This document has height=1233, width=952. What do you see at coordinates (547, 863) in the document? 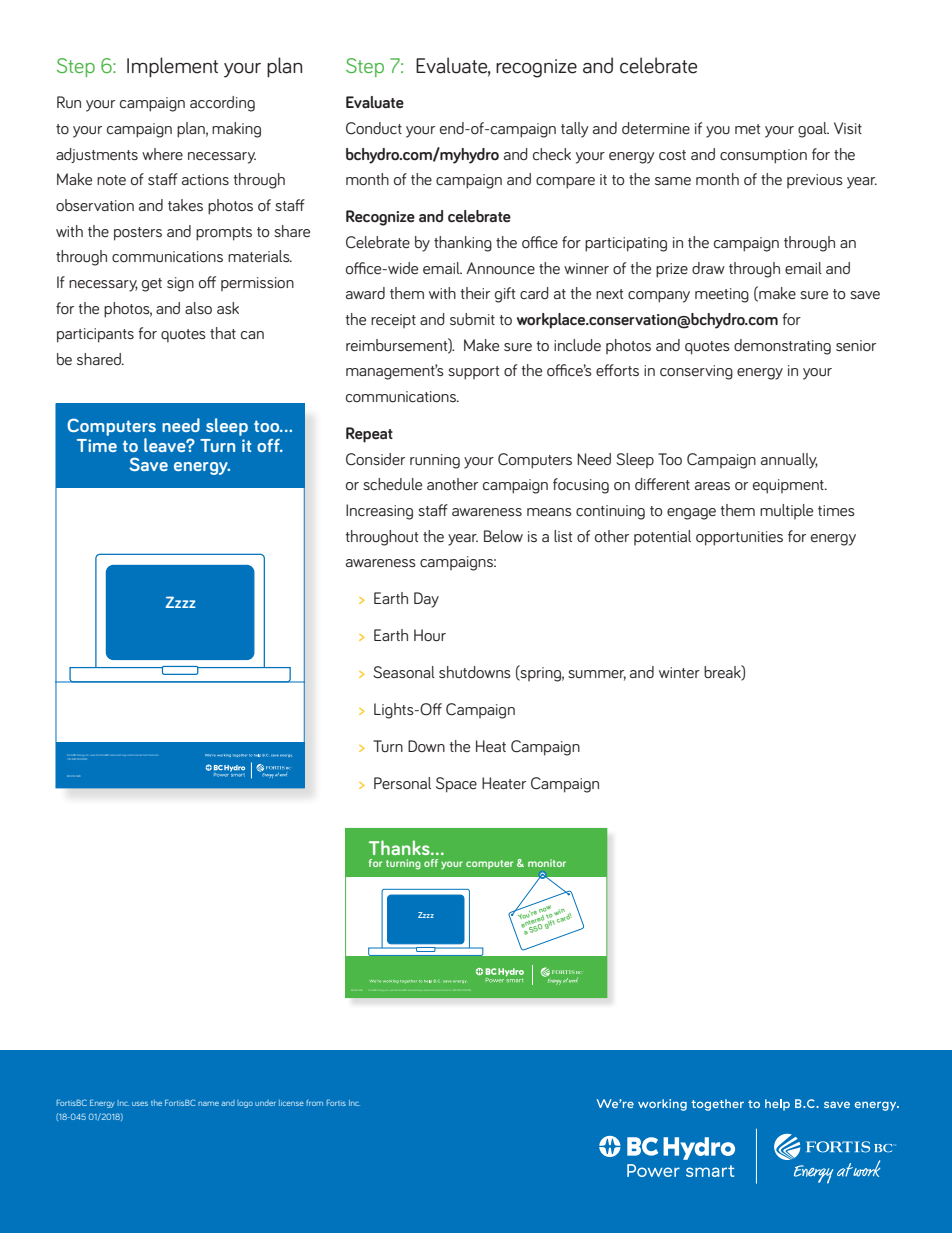
I see `monitor` at bounding box center [547, 863].
